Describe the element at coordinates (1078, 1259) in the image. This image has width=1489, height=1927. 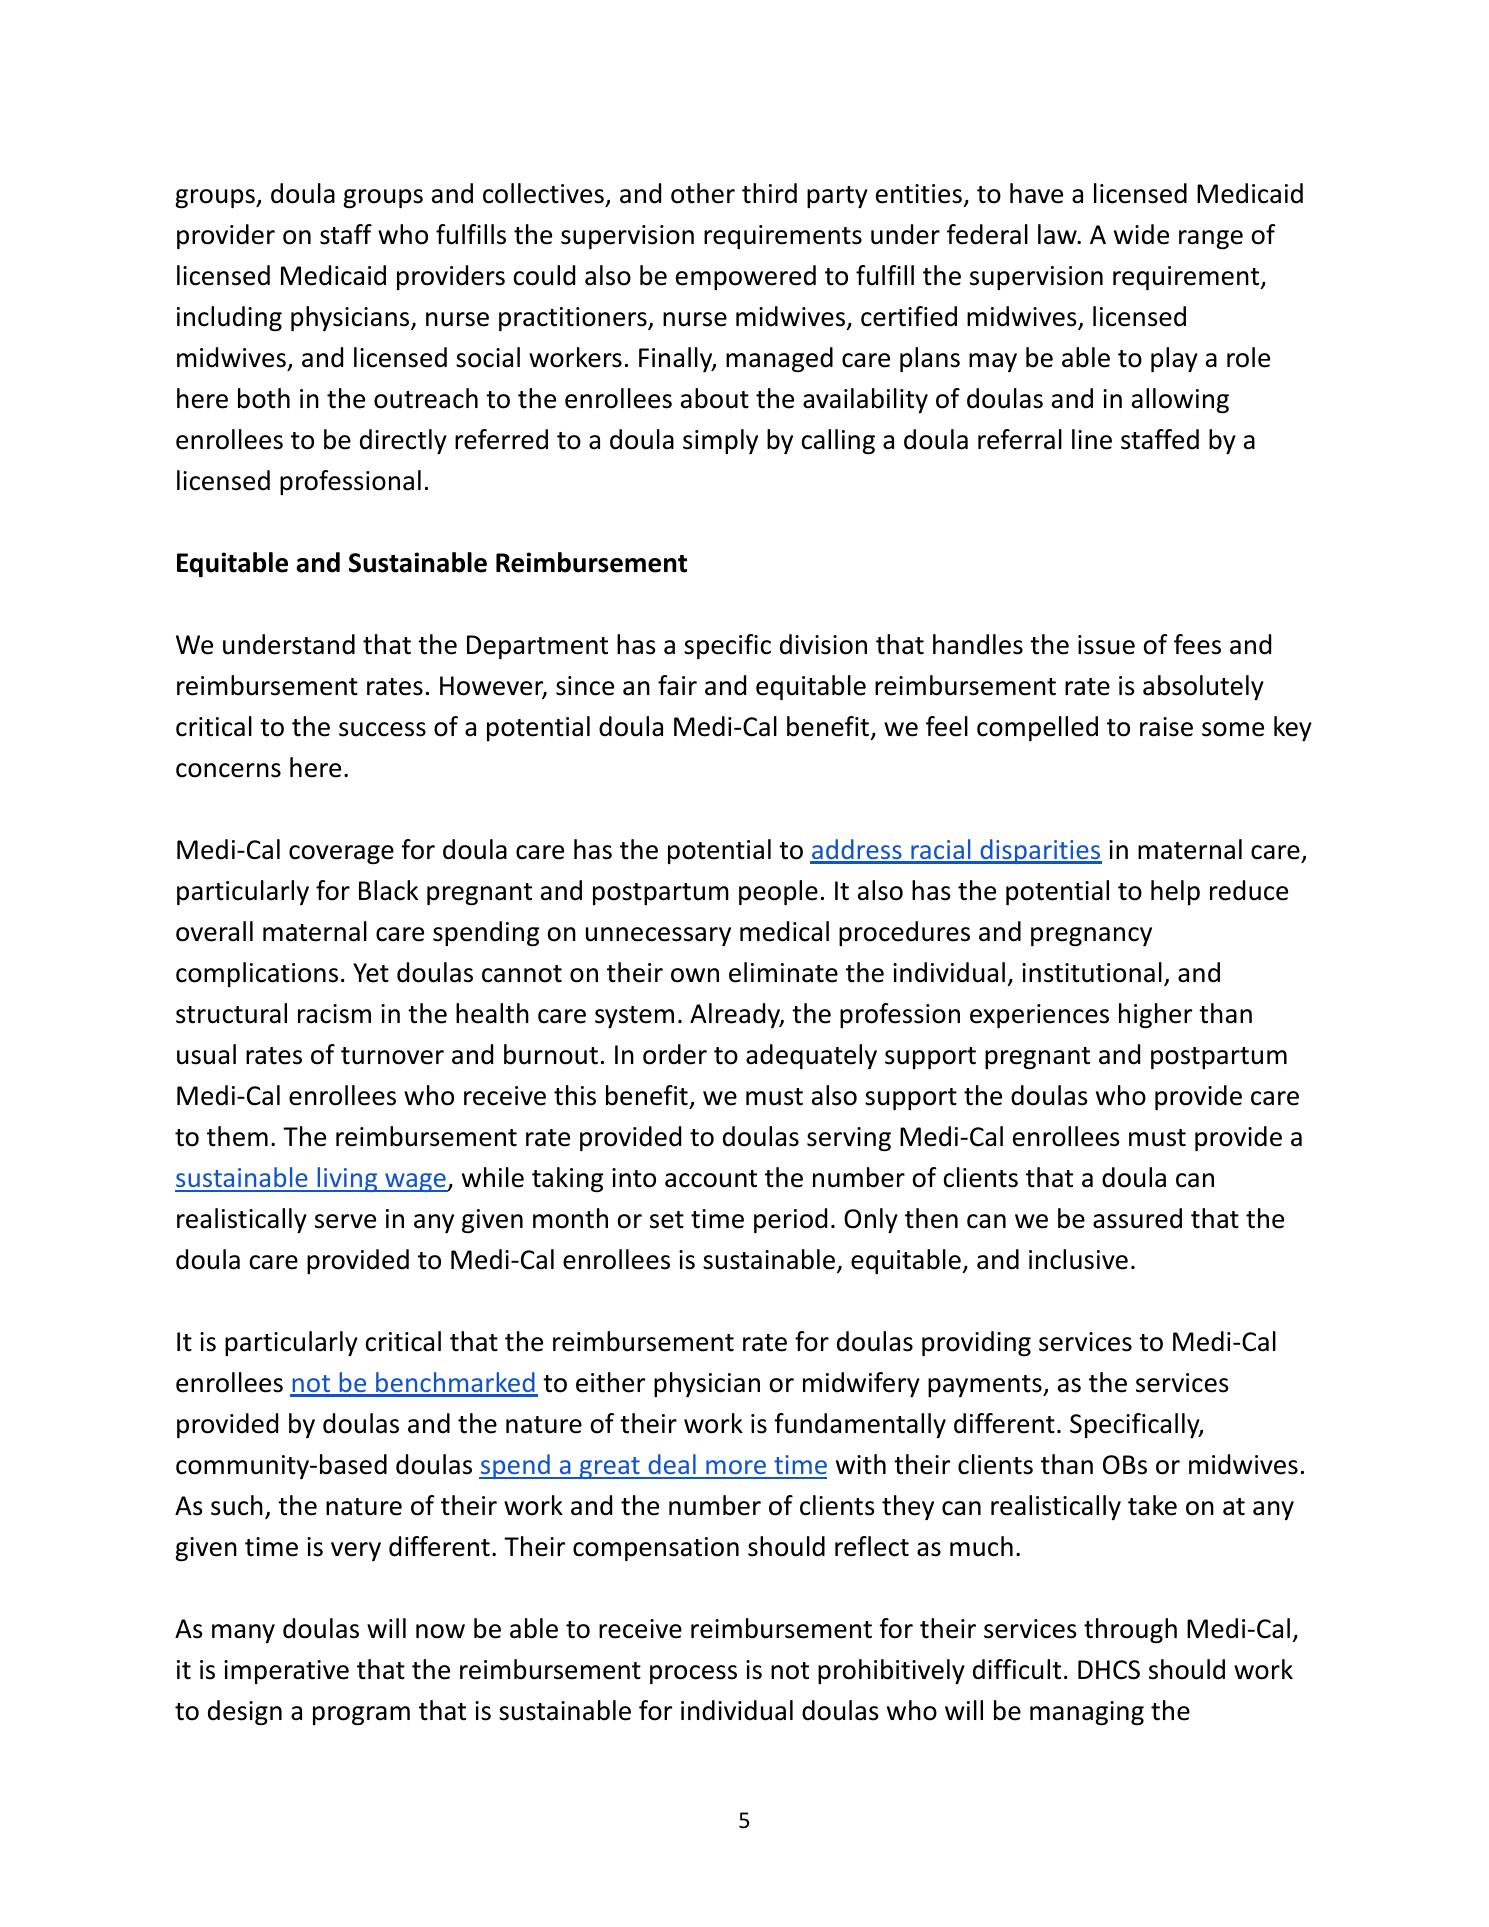
I see `inclusive` at that location.
